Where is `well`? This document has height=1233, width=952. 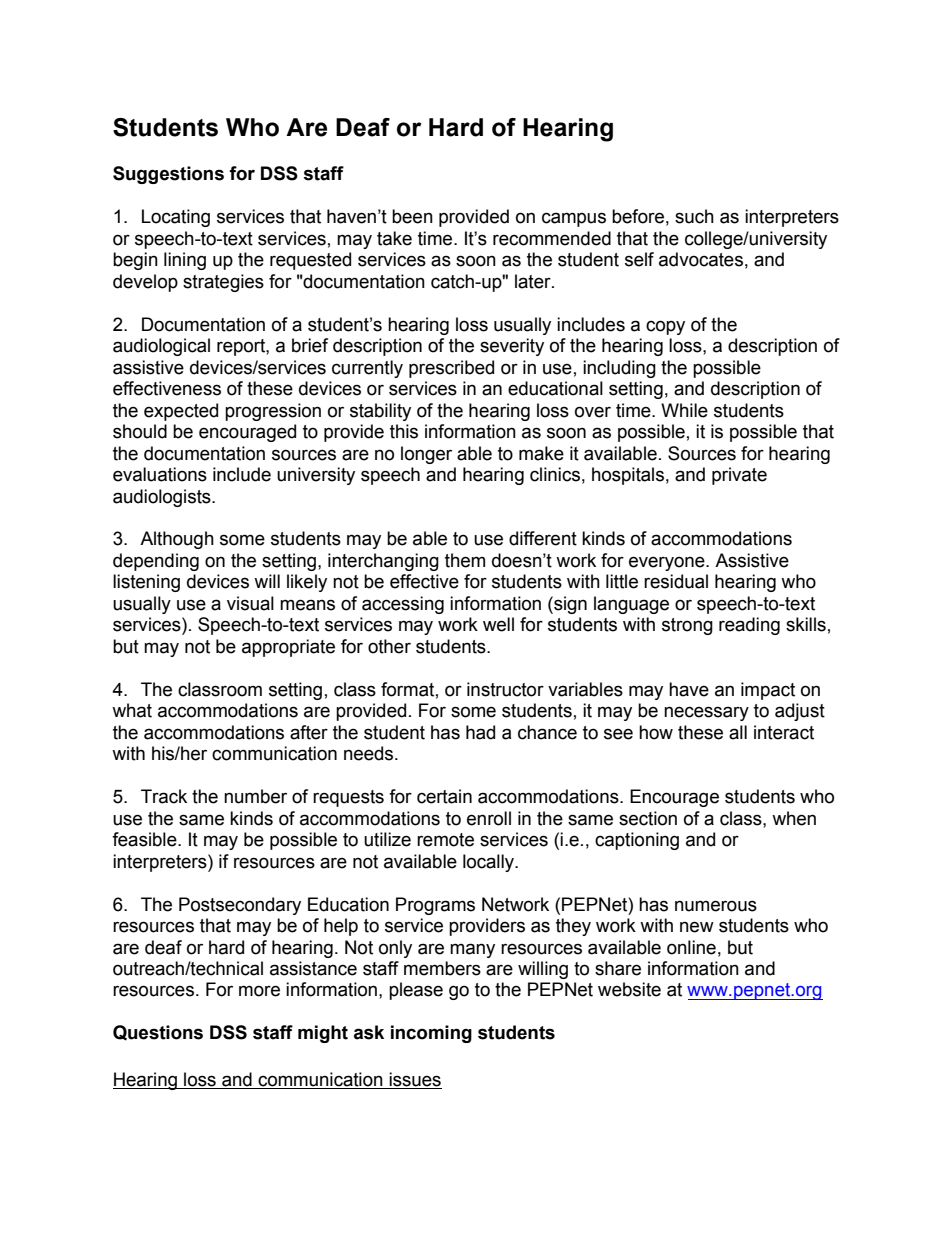
well is located at coordinates (498, 624).
